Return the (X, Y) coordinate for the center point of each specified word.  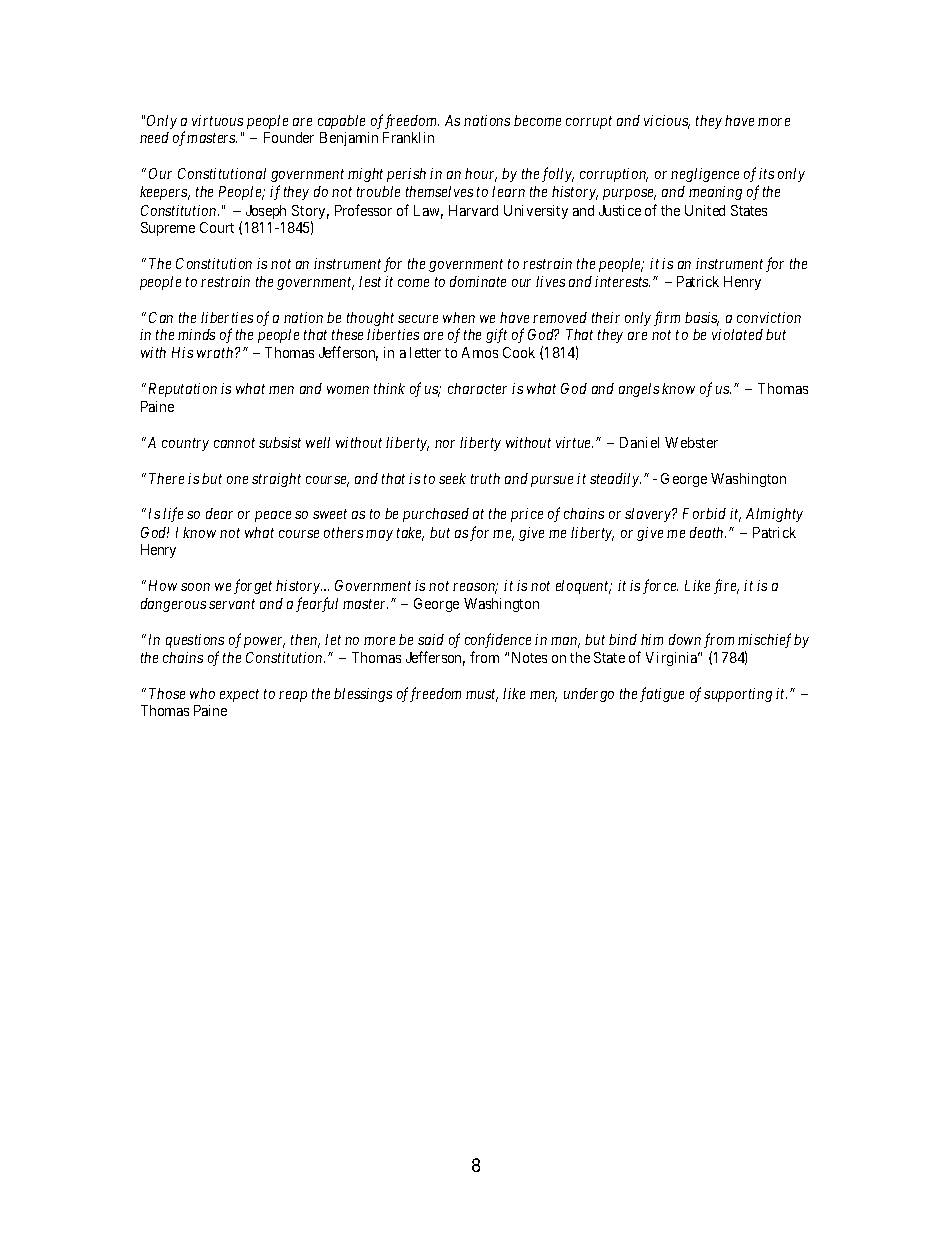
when (459, 317)
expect (239, 695)
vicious (667, 122)
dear (219, 513)
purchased (436, 515)
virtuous (217, 120)
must (482, 695)
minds (196, 334)
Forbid (704, 513)
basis (702, 319)
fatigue (662, 694)
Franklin (408, 137)
